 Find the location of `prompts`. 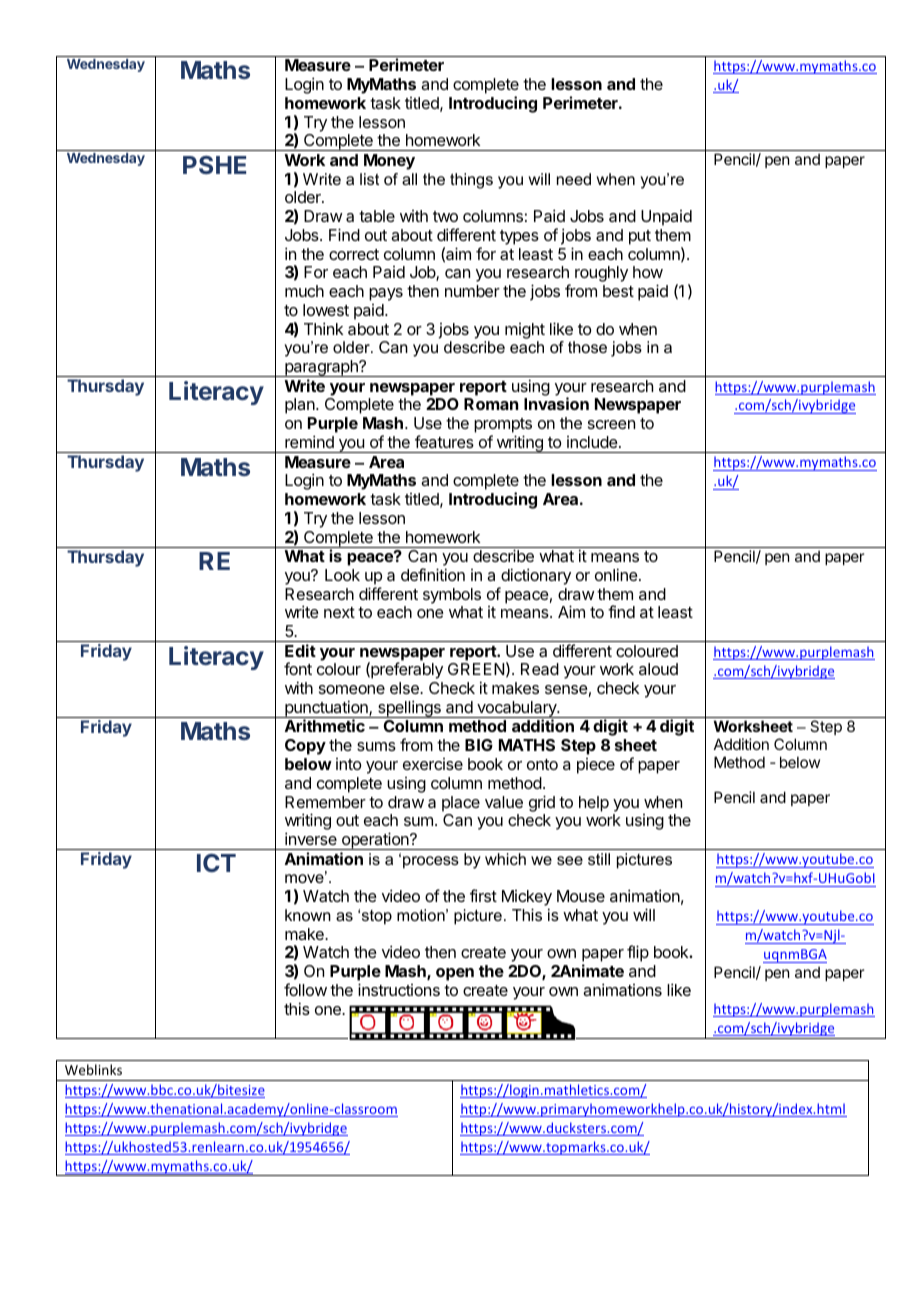

prompts is located at coordinates (503, 427).
